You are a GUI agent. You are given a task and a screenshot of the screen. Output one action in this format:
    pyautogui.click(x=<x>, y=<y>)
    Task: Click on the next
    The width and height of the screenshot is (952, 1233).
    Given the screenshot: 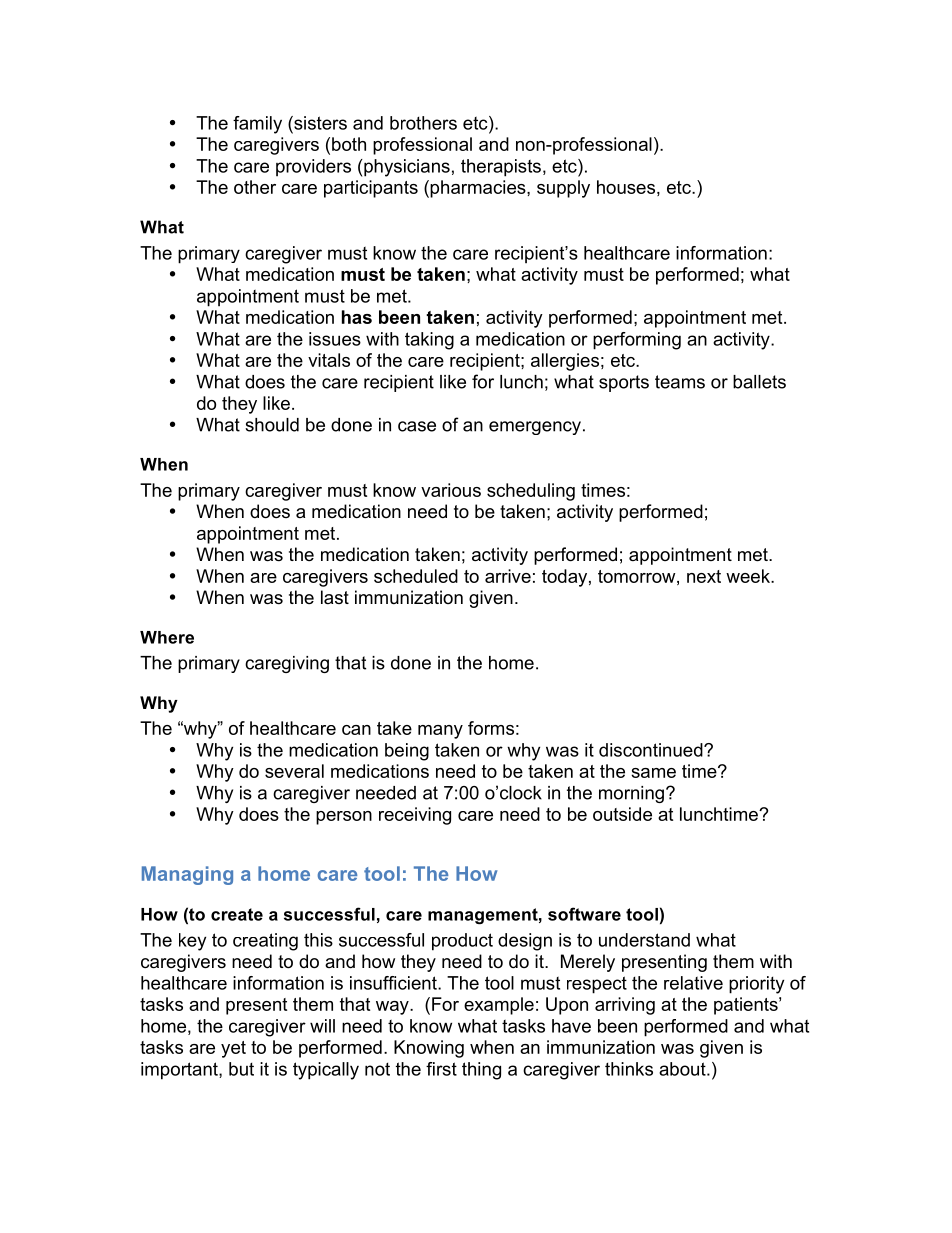 What is the action you would take?
    pyautogui.click(x=704, y=576)
